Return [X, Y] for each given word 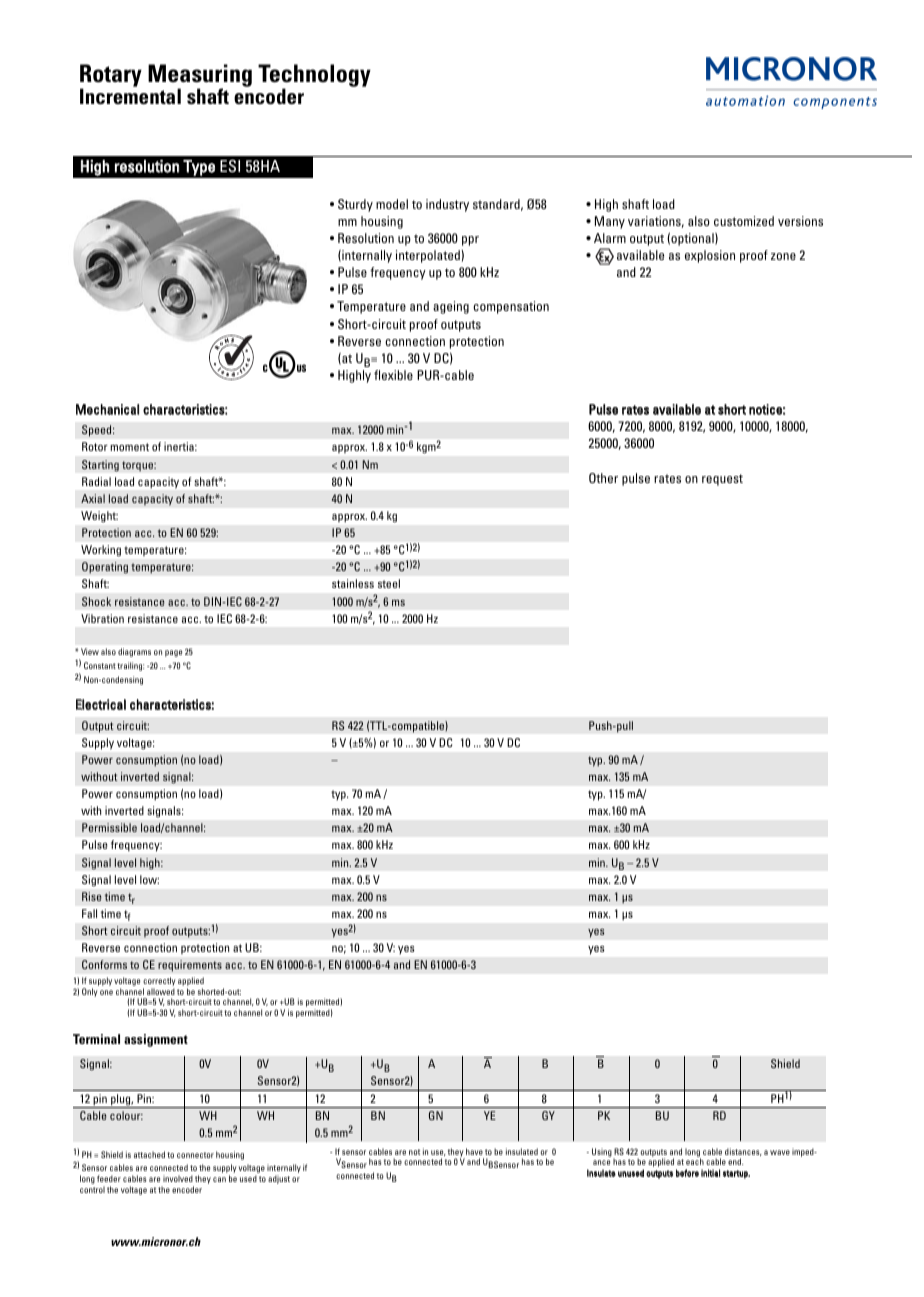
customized [744, 221]
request [722, 480]
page [173, 653]
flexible [393, 375]
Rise [92, 896]
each [695, 1161]
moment [129, 447]
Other [603, 478]
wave [780, 1152]
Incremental [130, 96]
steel [389, 583]
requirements [190, 966]
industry [447, 205]
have [474, 1151]
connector [195, 1155]
